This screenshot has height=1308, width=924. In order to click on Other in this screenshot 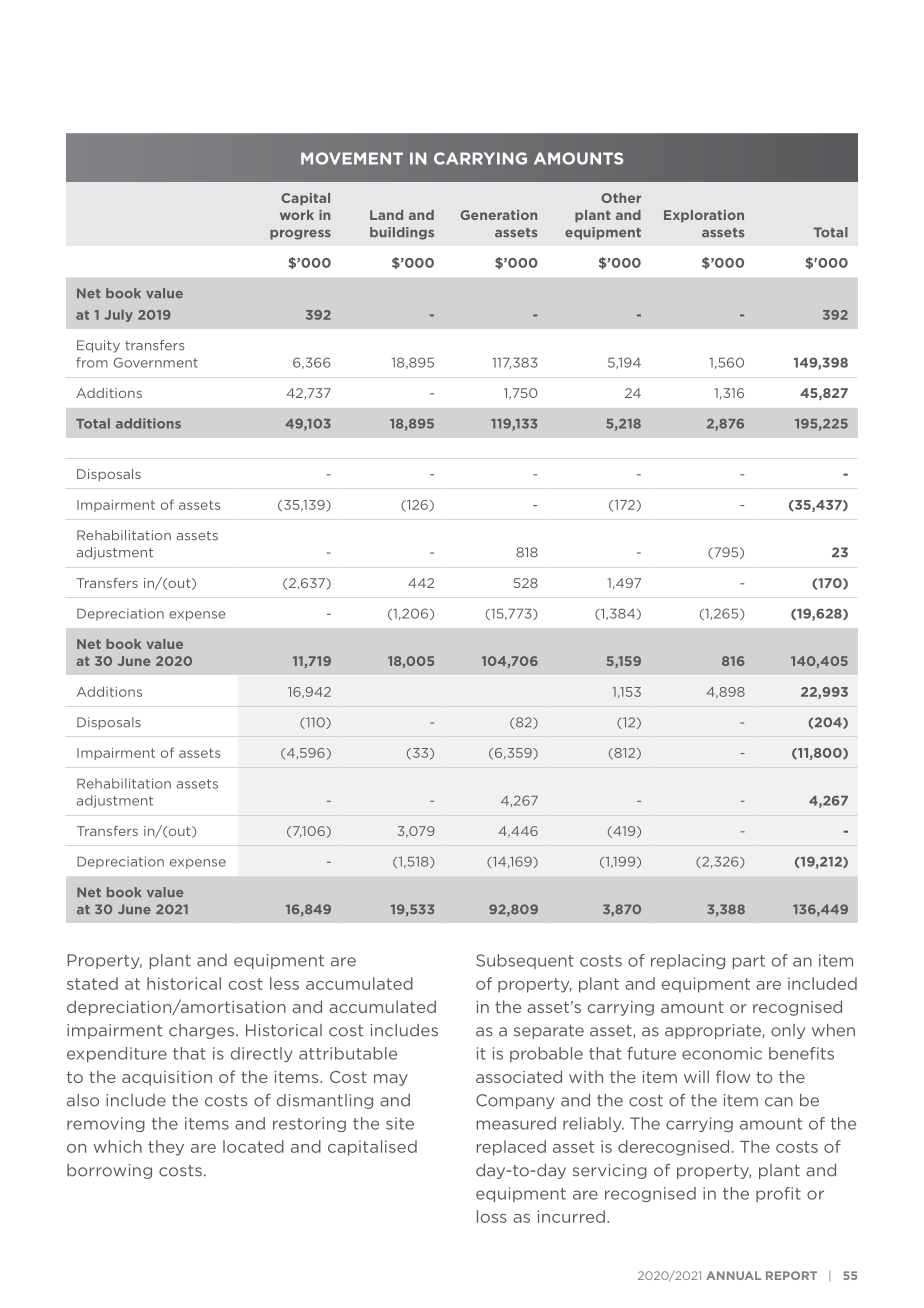, I will do `click(621, 198)`.
